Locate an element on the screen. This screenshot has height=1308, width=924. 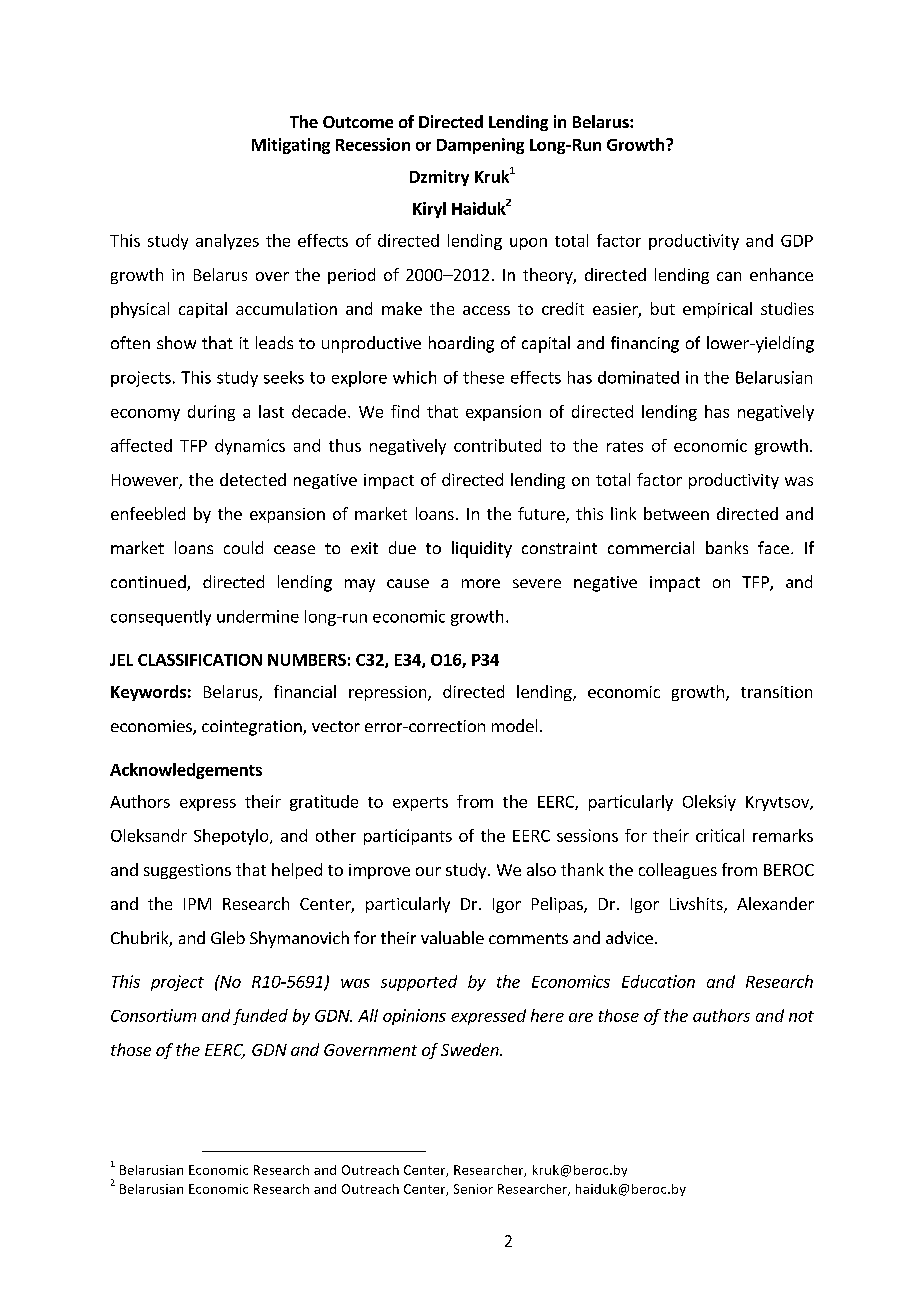
Senior is located at coordinates (473, 1189).
